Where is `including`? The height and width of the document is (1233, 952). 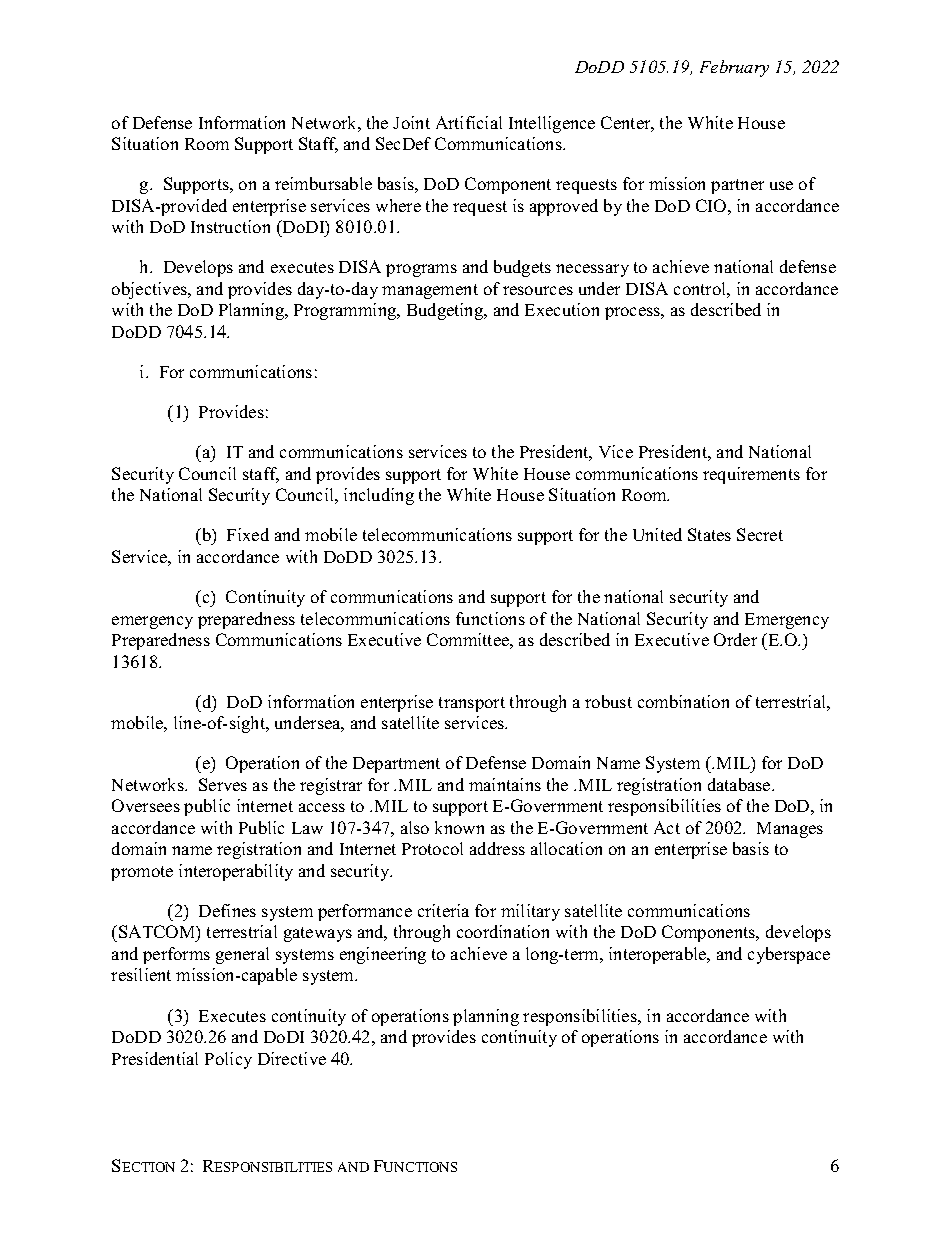
including is located at coordinates (379, 496).
